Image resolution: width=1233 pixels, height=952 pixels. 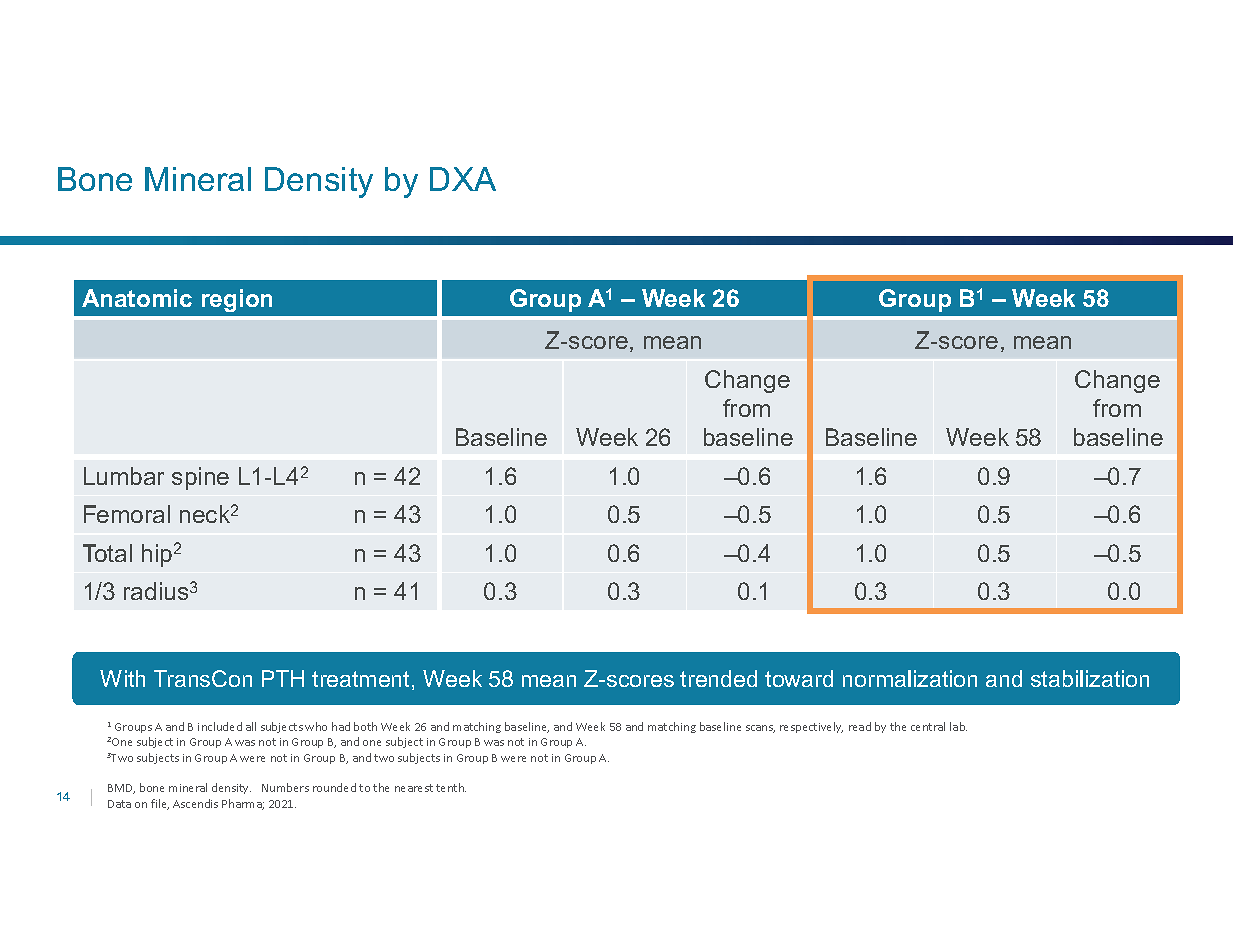 I want to click on spine, so click(x=200, y=478).
